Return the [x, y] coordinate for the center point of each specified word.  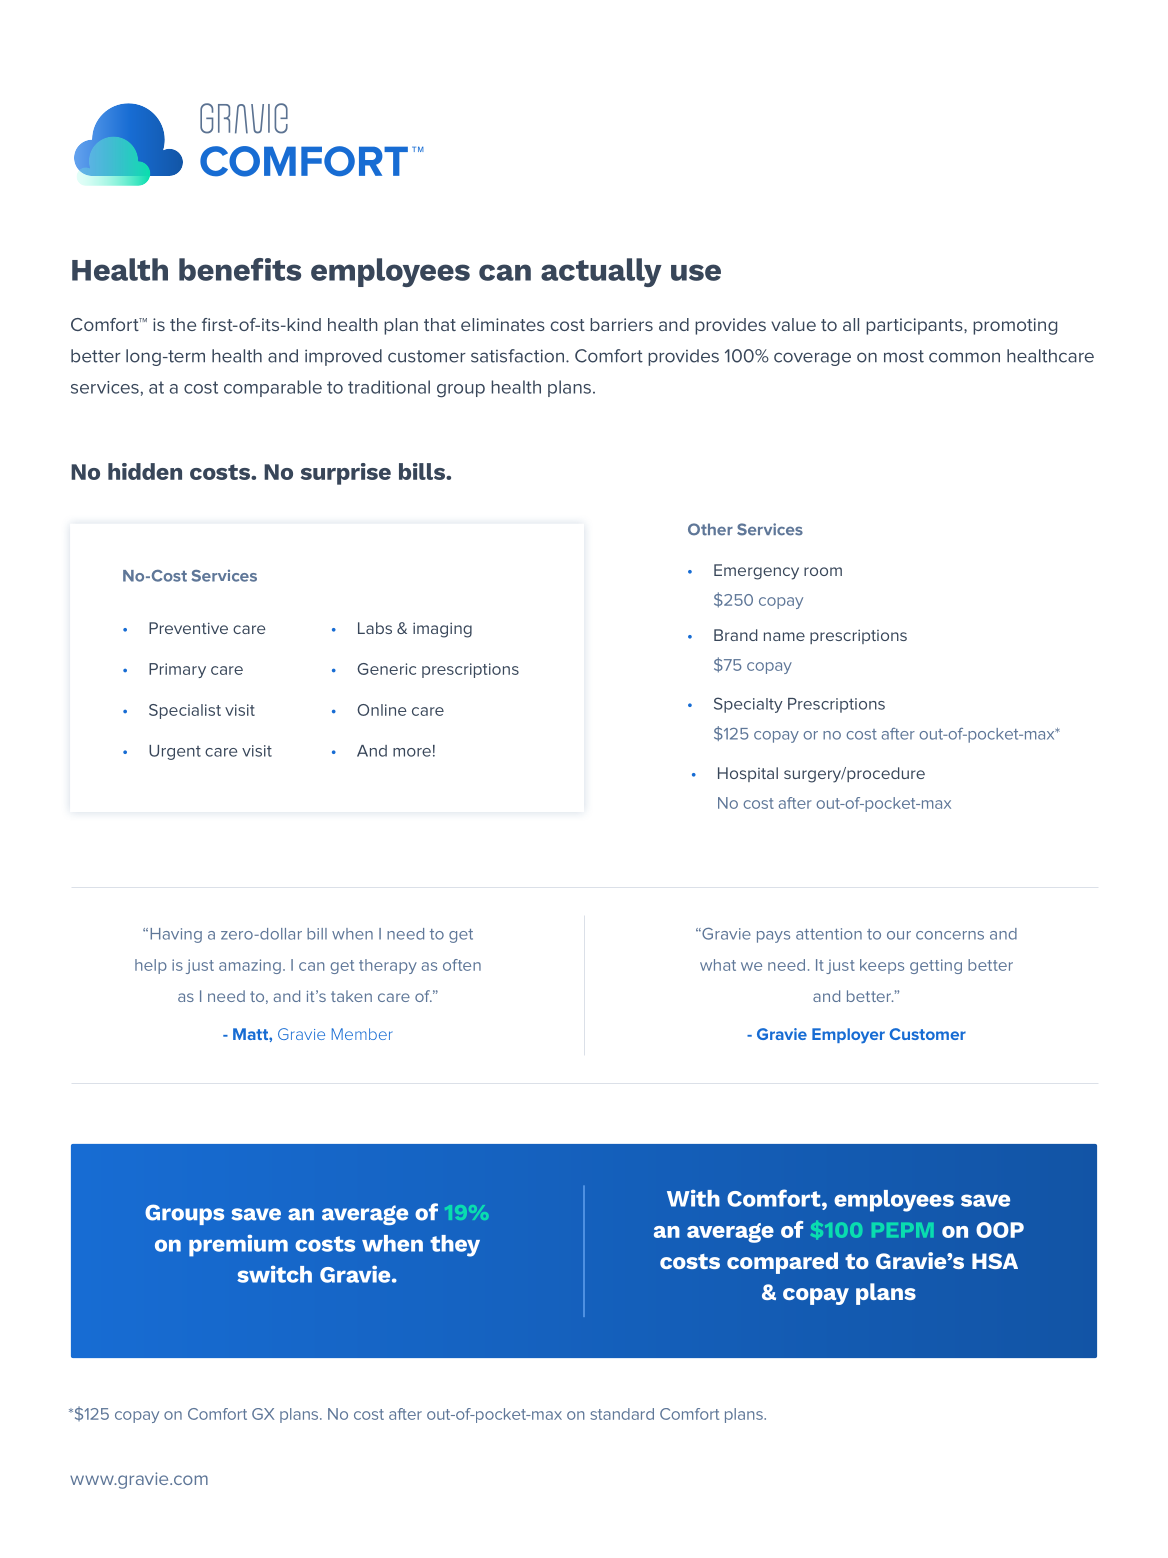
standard [622, 1414]
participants [915, 326]
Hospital [748, 774]
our [899, 935]
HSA [995, 1261]
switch [274, 1274]
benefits [240, 269]
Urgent [175, 752]
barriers [621, 324]
